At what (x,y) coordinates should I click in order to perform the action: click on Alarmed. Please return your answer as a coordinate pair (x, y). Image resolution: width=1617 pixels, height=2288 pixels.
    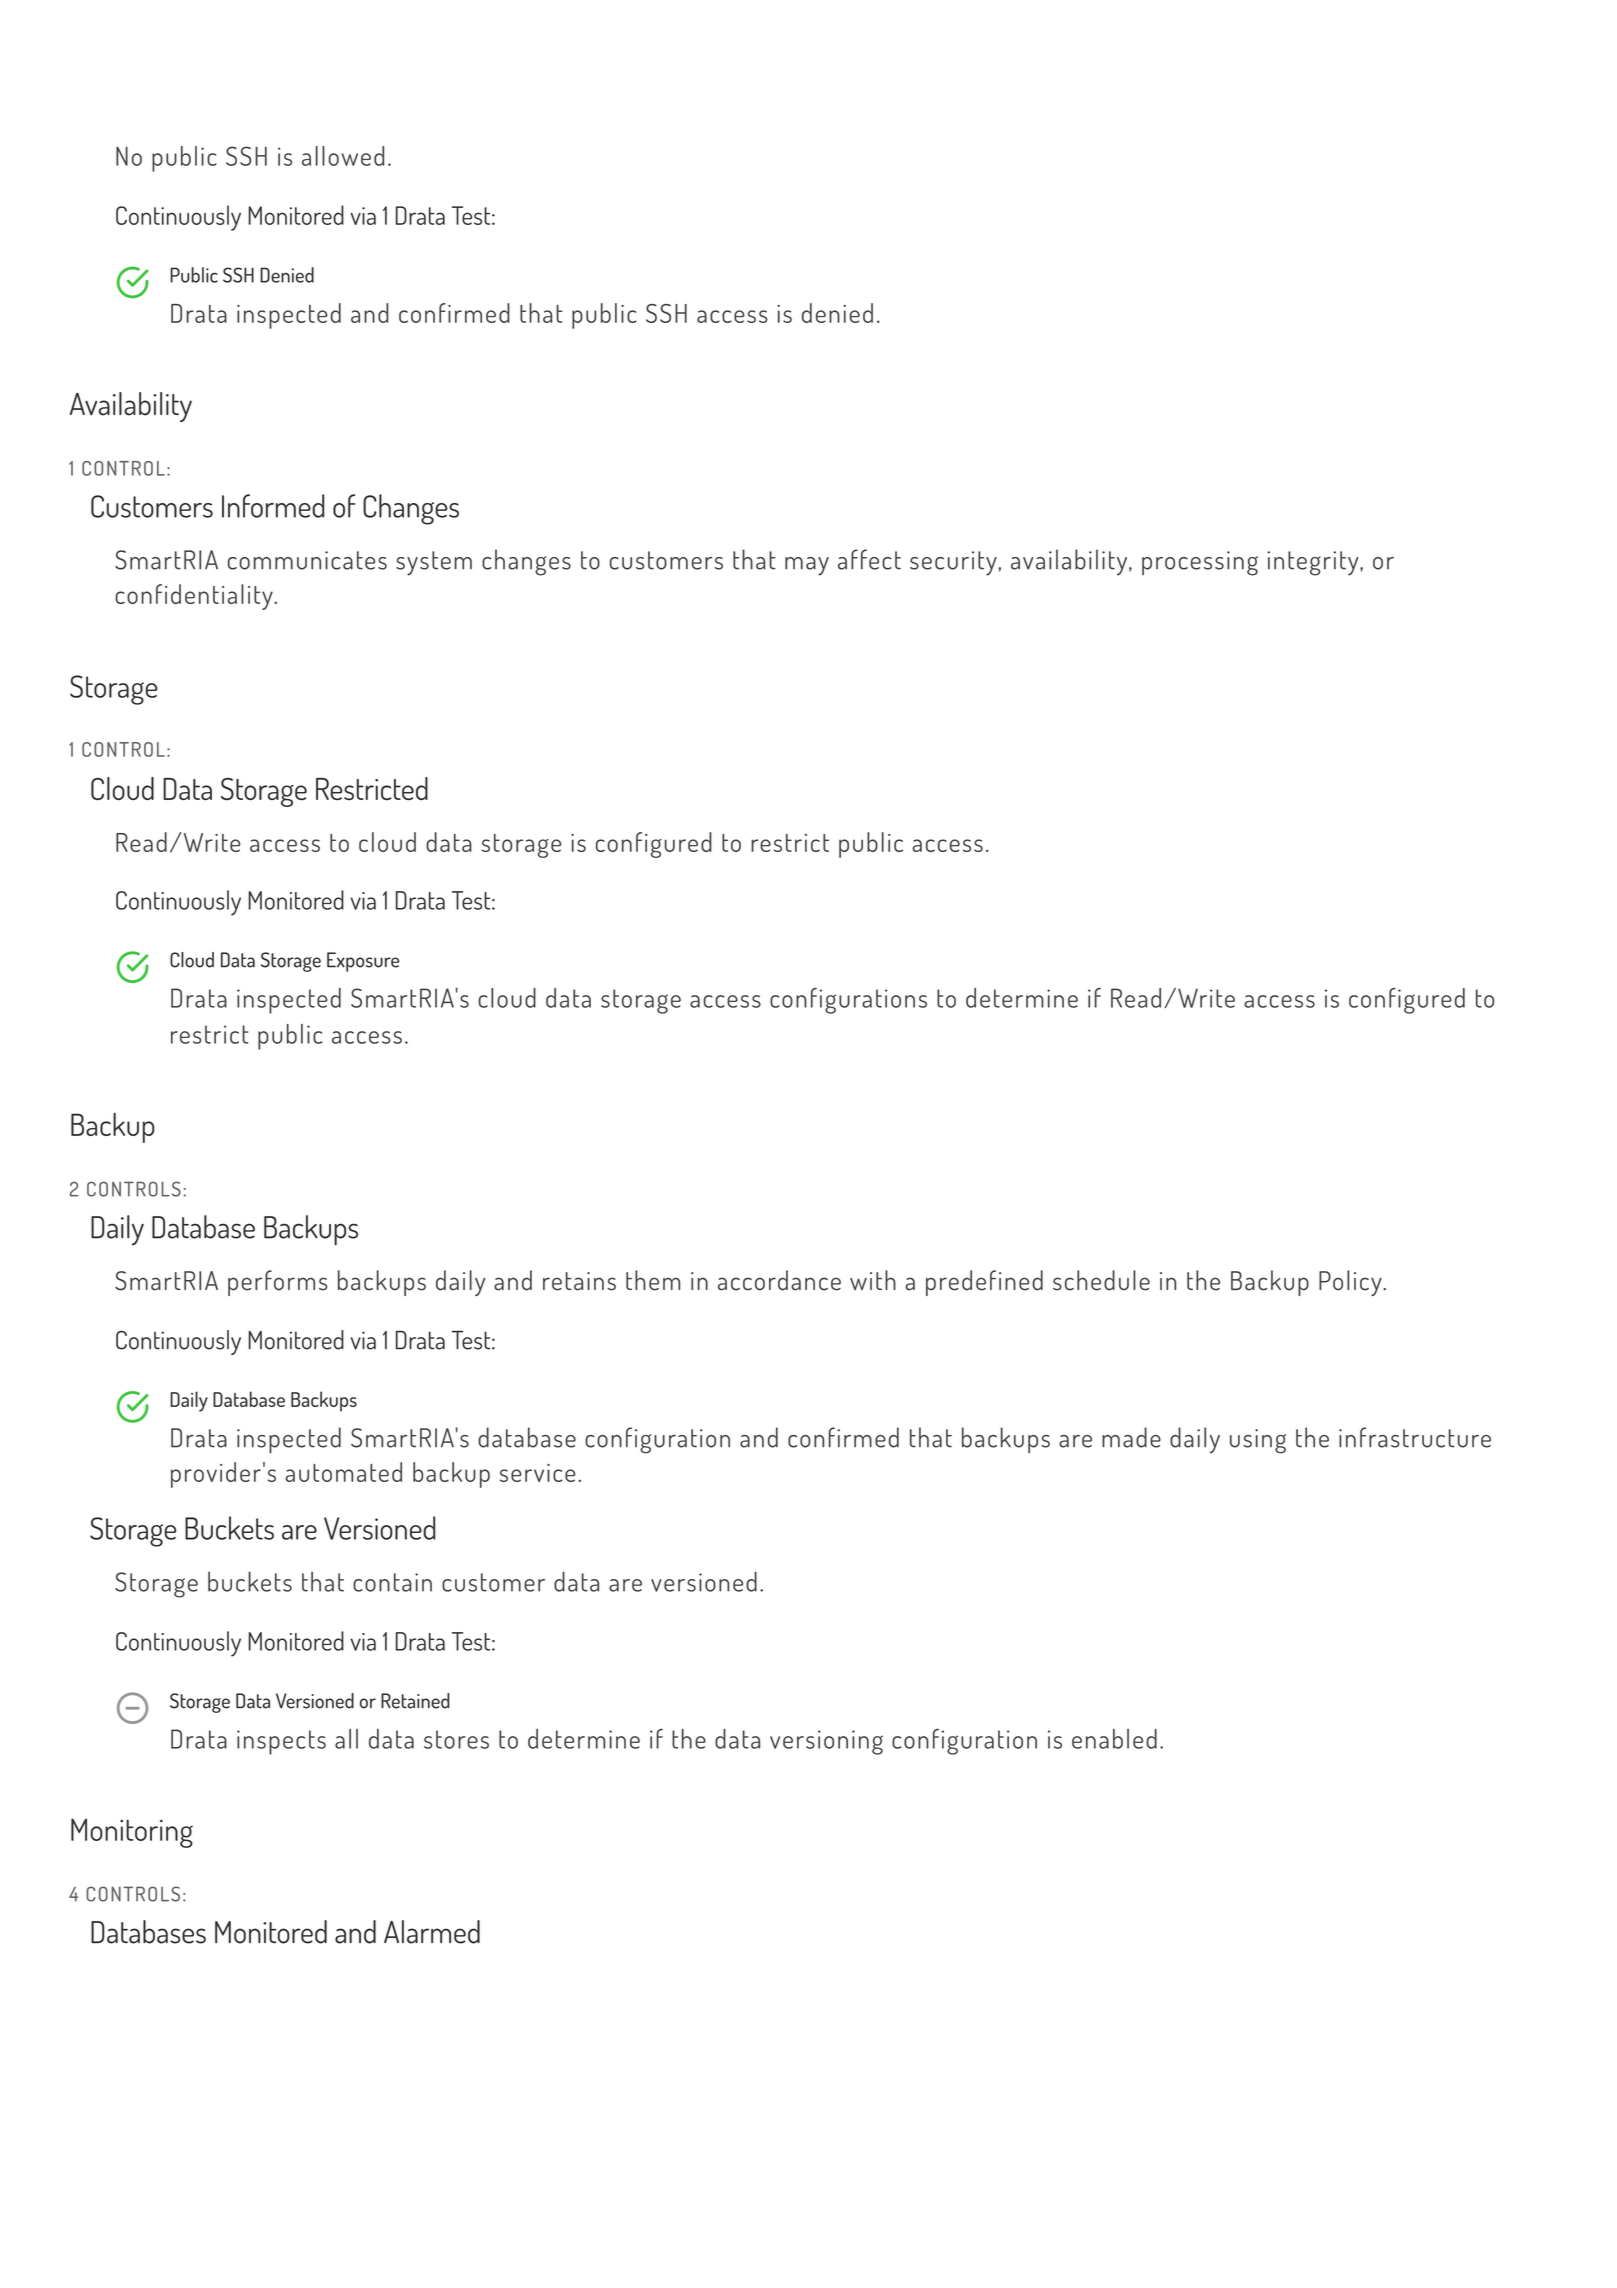
    Looking at the image, I should click on (432, 1932).
